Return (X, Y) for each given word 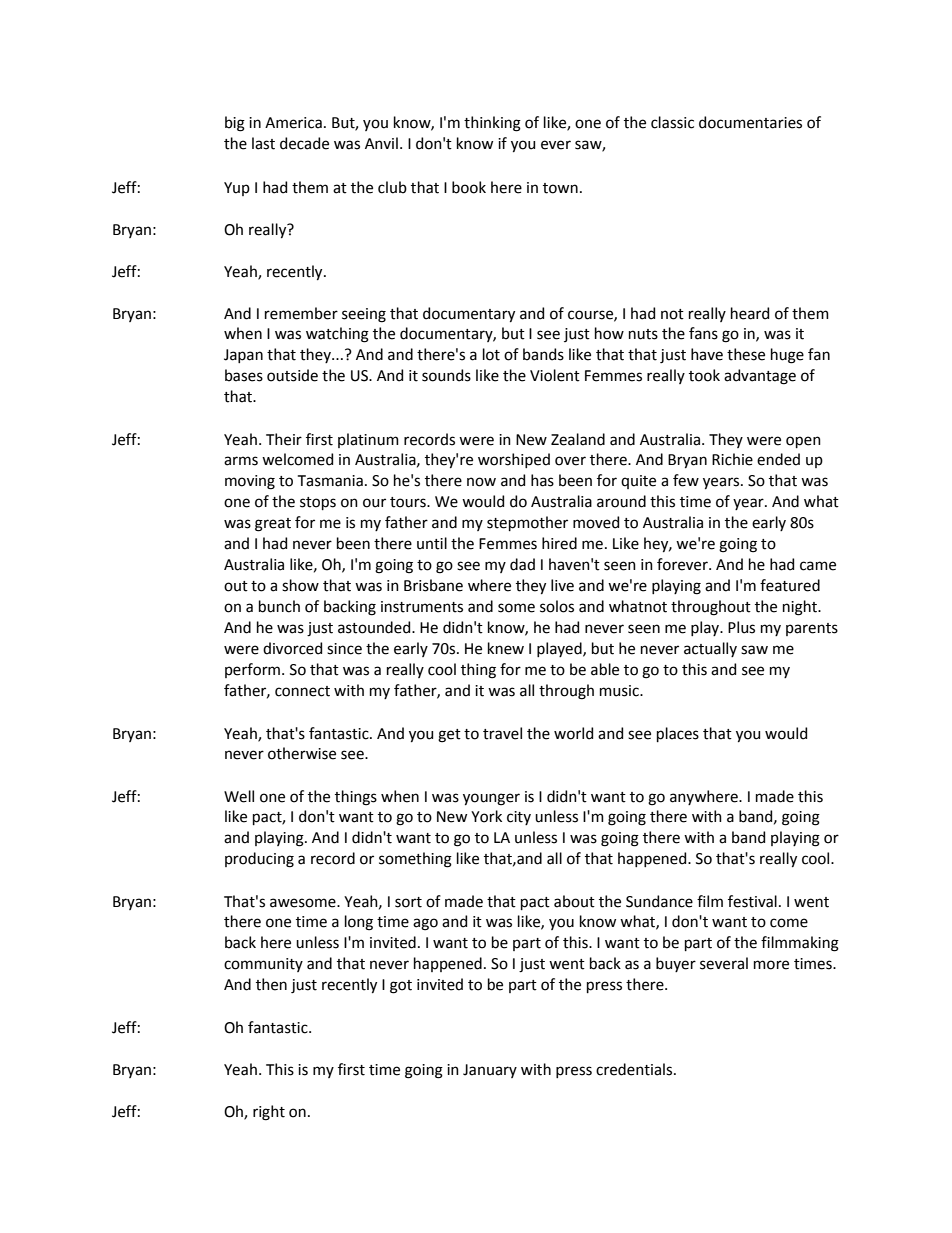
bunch (279, 606)
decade (304, 143)
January (490, 1071)
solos (557, 606)
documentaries (750, 122)
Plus (741, 627)
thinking (492, 124)
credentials (635, 1069)
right (269, 1113)
